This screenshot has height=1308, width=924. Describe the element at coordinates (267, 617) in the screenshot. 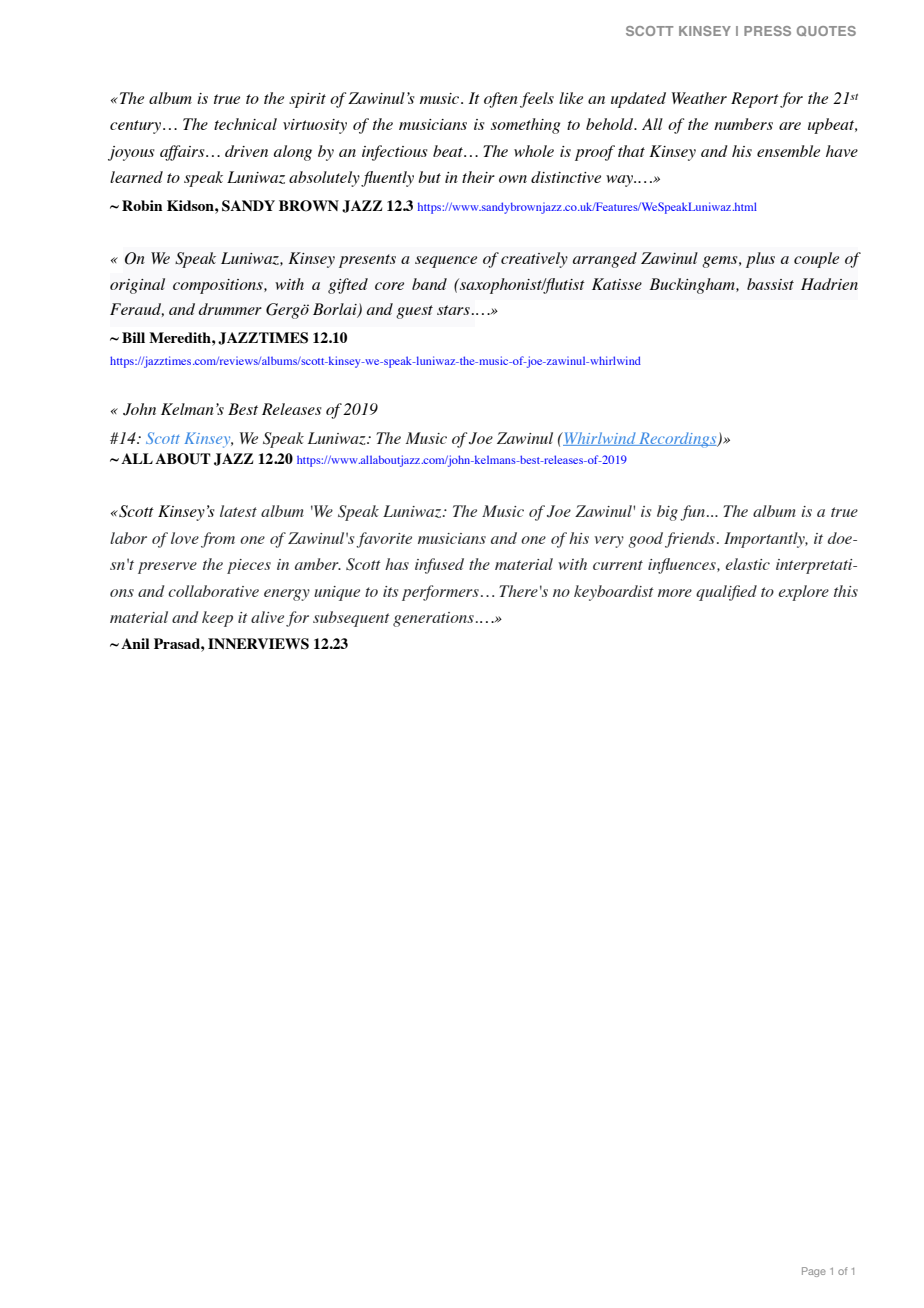

I see `alive` at that location.
